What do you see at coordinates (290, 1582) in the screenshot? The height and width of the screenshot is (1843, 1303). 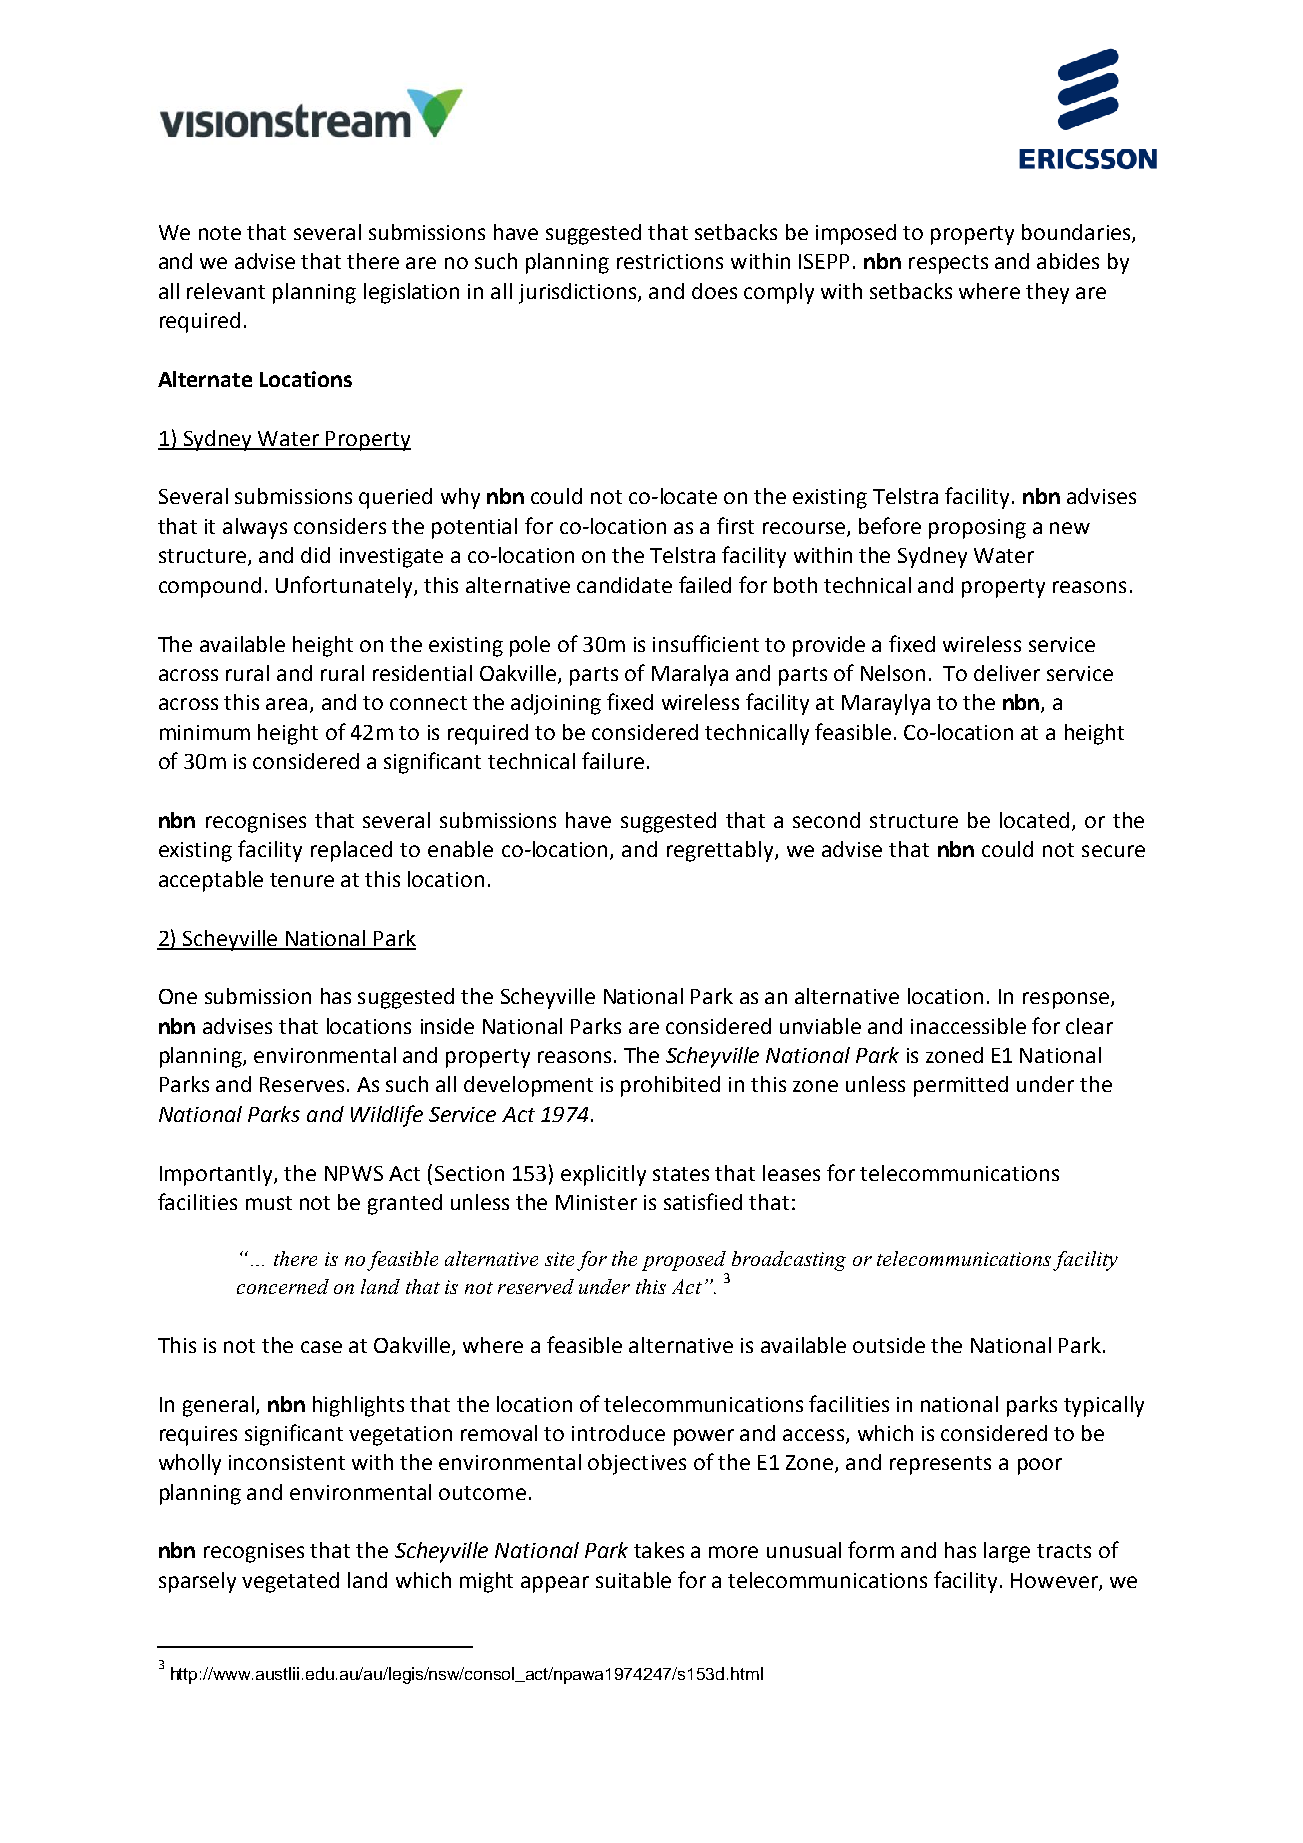 I see `vegetated` at bounding box center [290, 1582].
